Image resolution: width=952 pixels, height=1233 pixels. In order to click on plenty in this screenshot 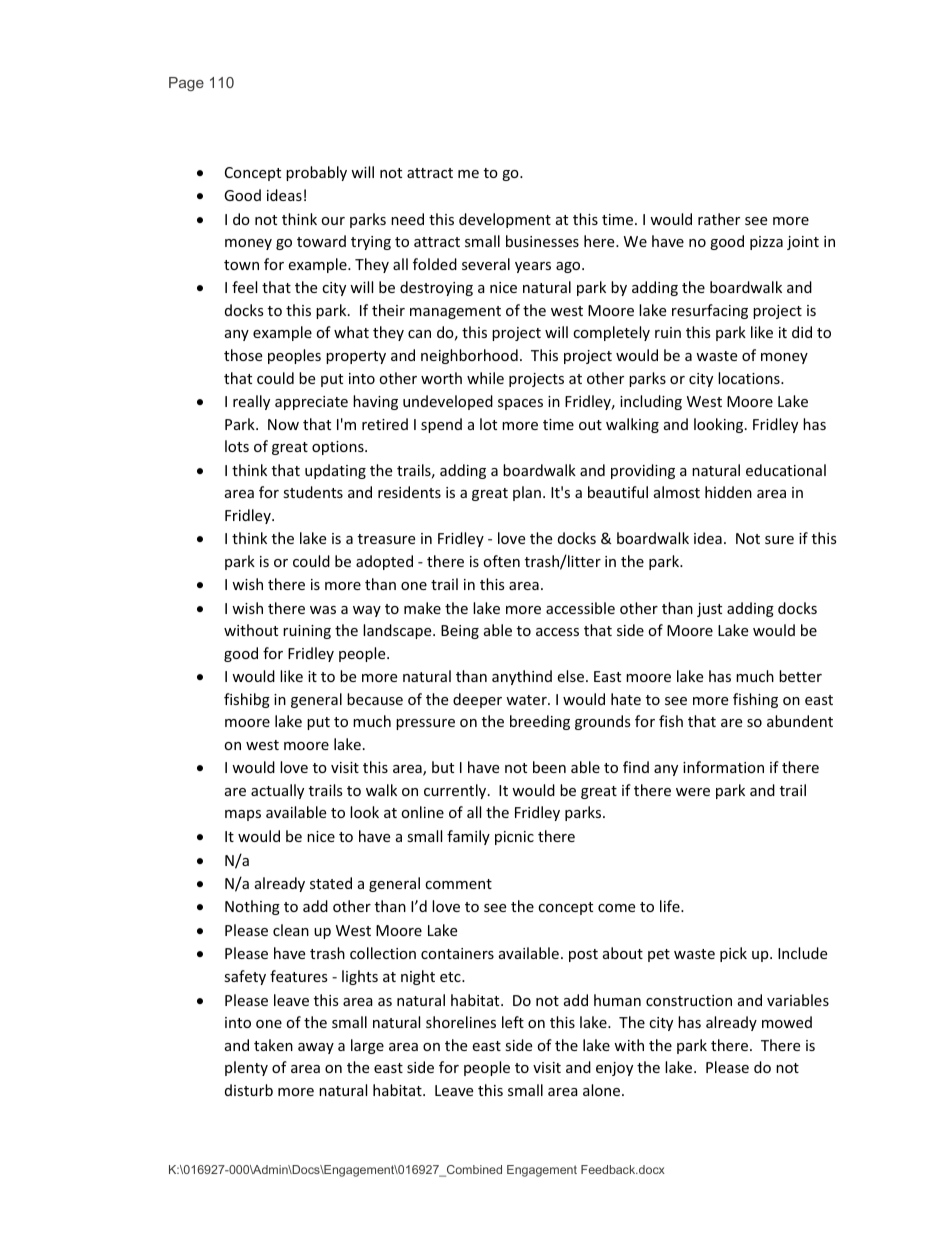, I will do `click(246, 1068)`.
